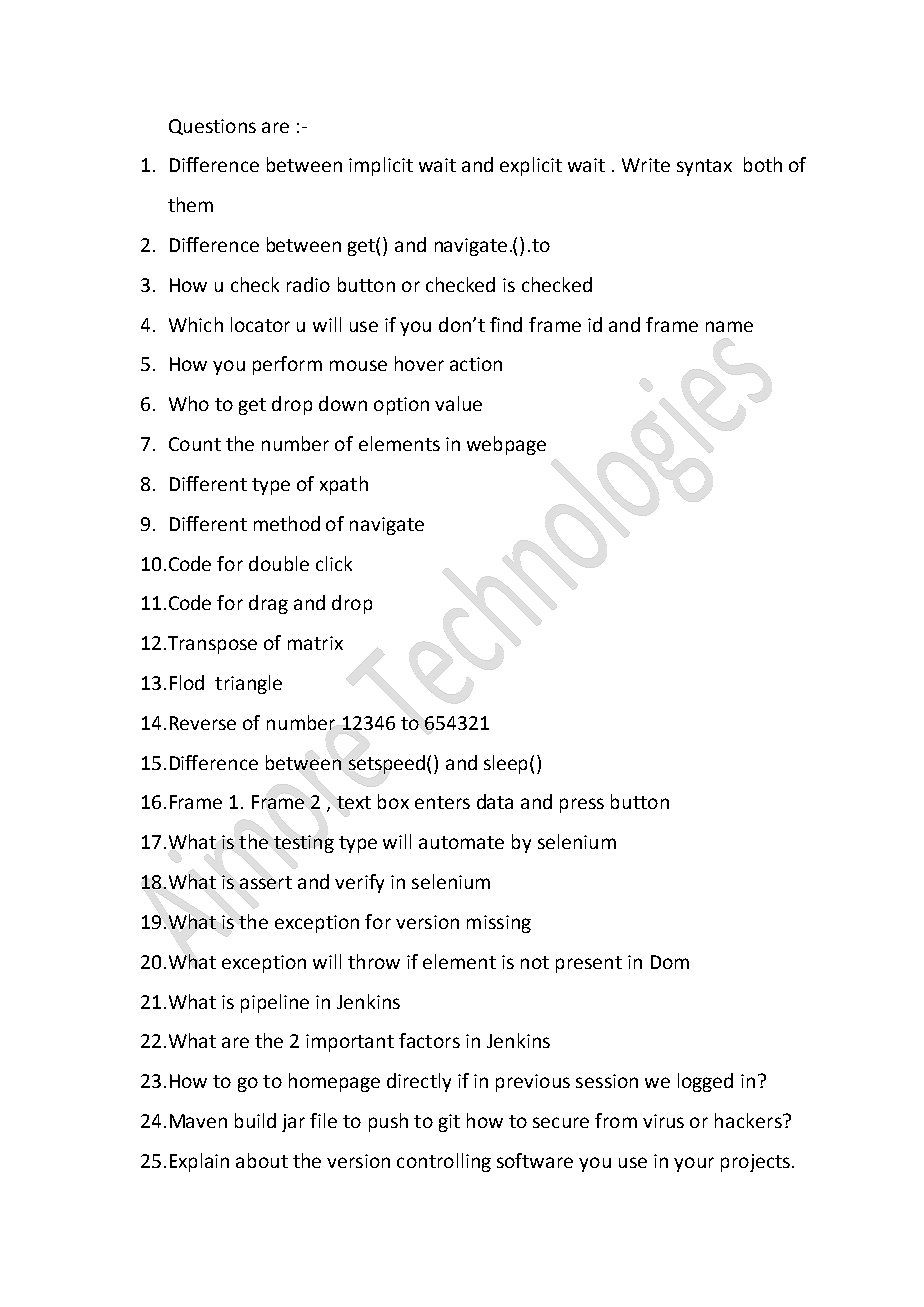 This screenshot has width=924, height=1307. What do you see at coordinates (531, 166) in the screenshot?
I see `explicit` at bounding box center [531, 166].
